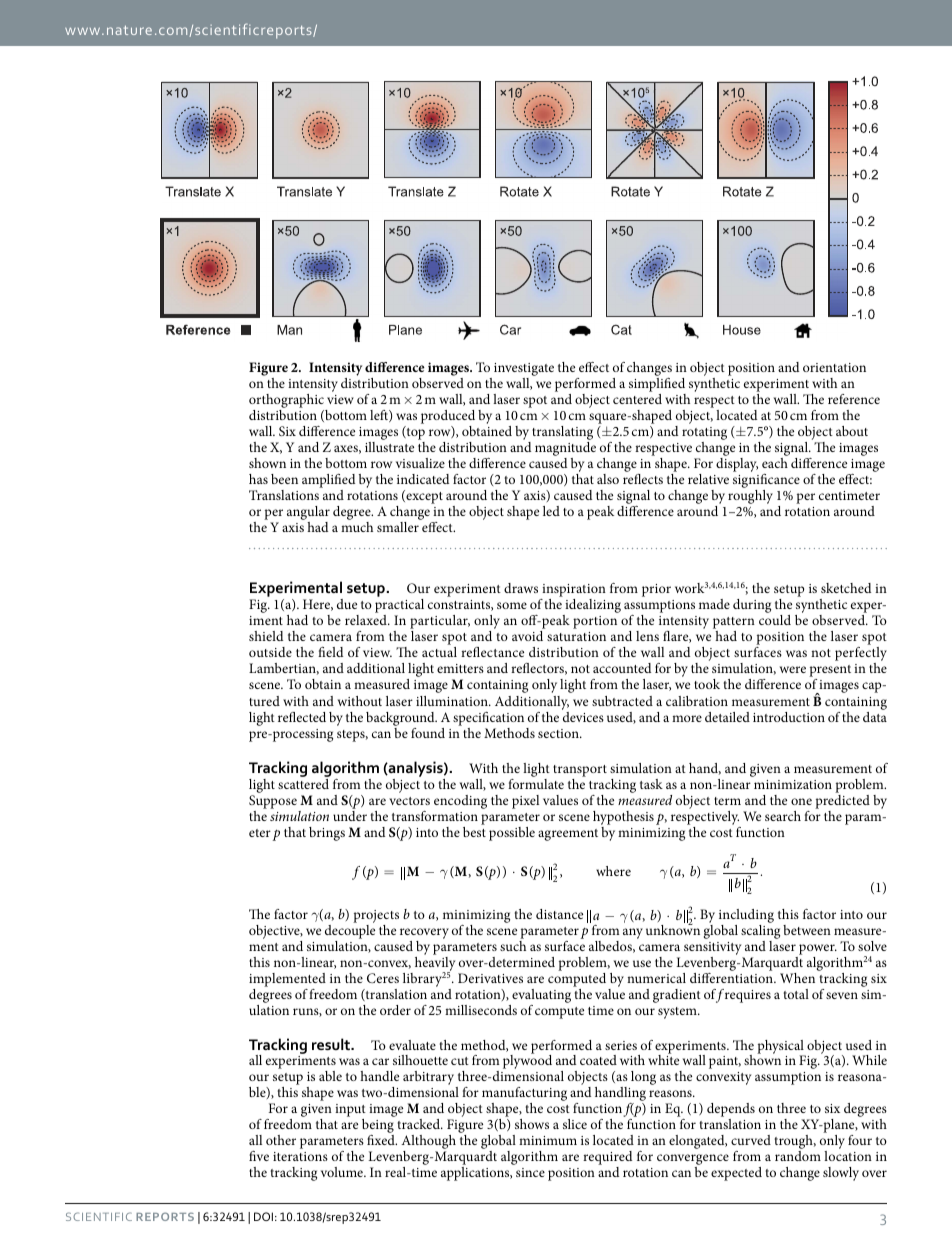  I want to click on investigate, so click(524, 371).
